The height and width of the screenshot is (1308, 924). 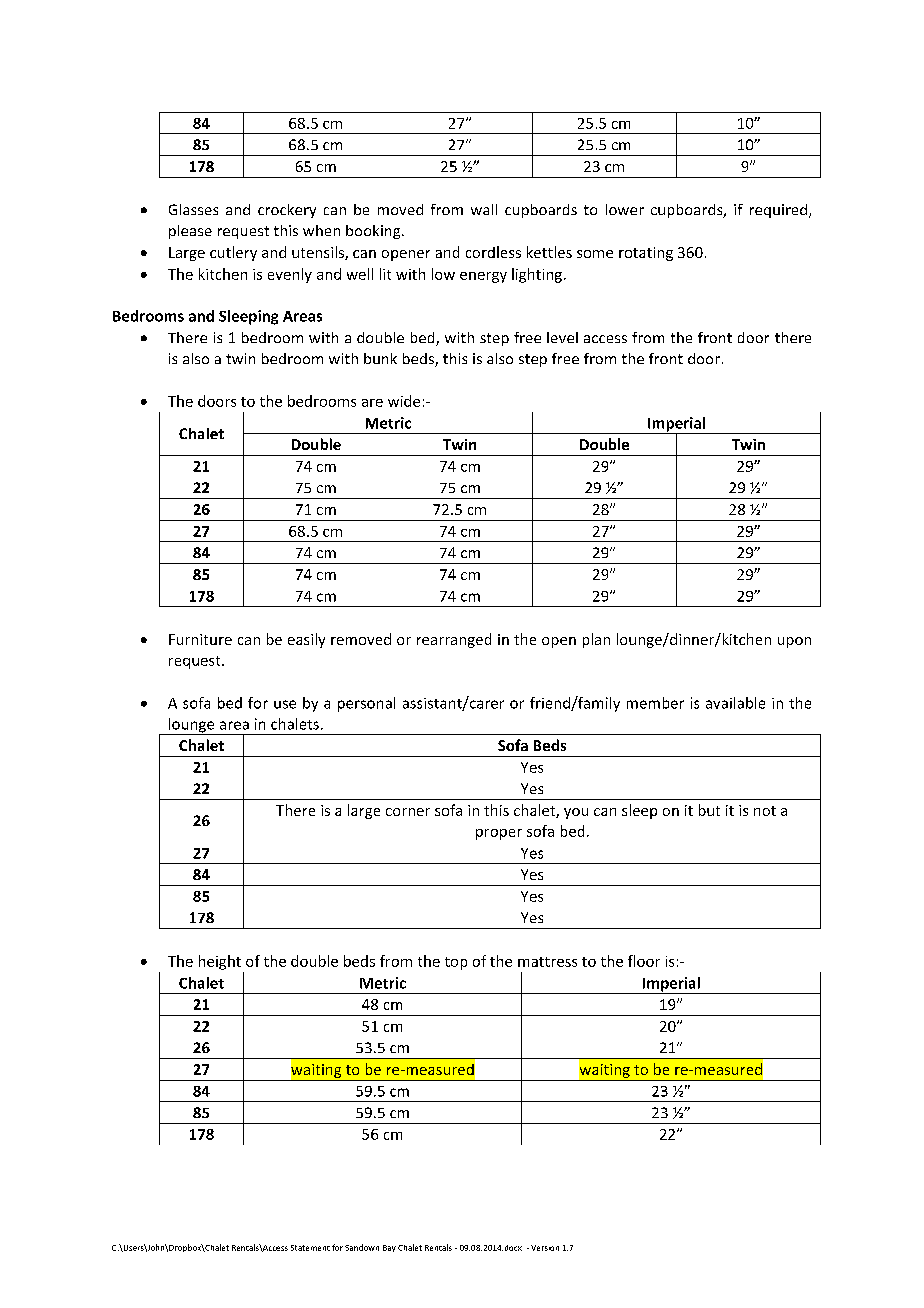 What do you see at coordinates (735, 703) in the screenshot?
I see `available` at bounding box center [735, 703].
